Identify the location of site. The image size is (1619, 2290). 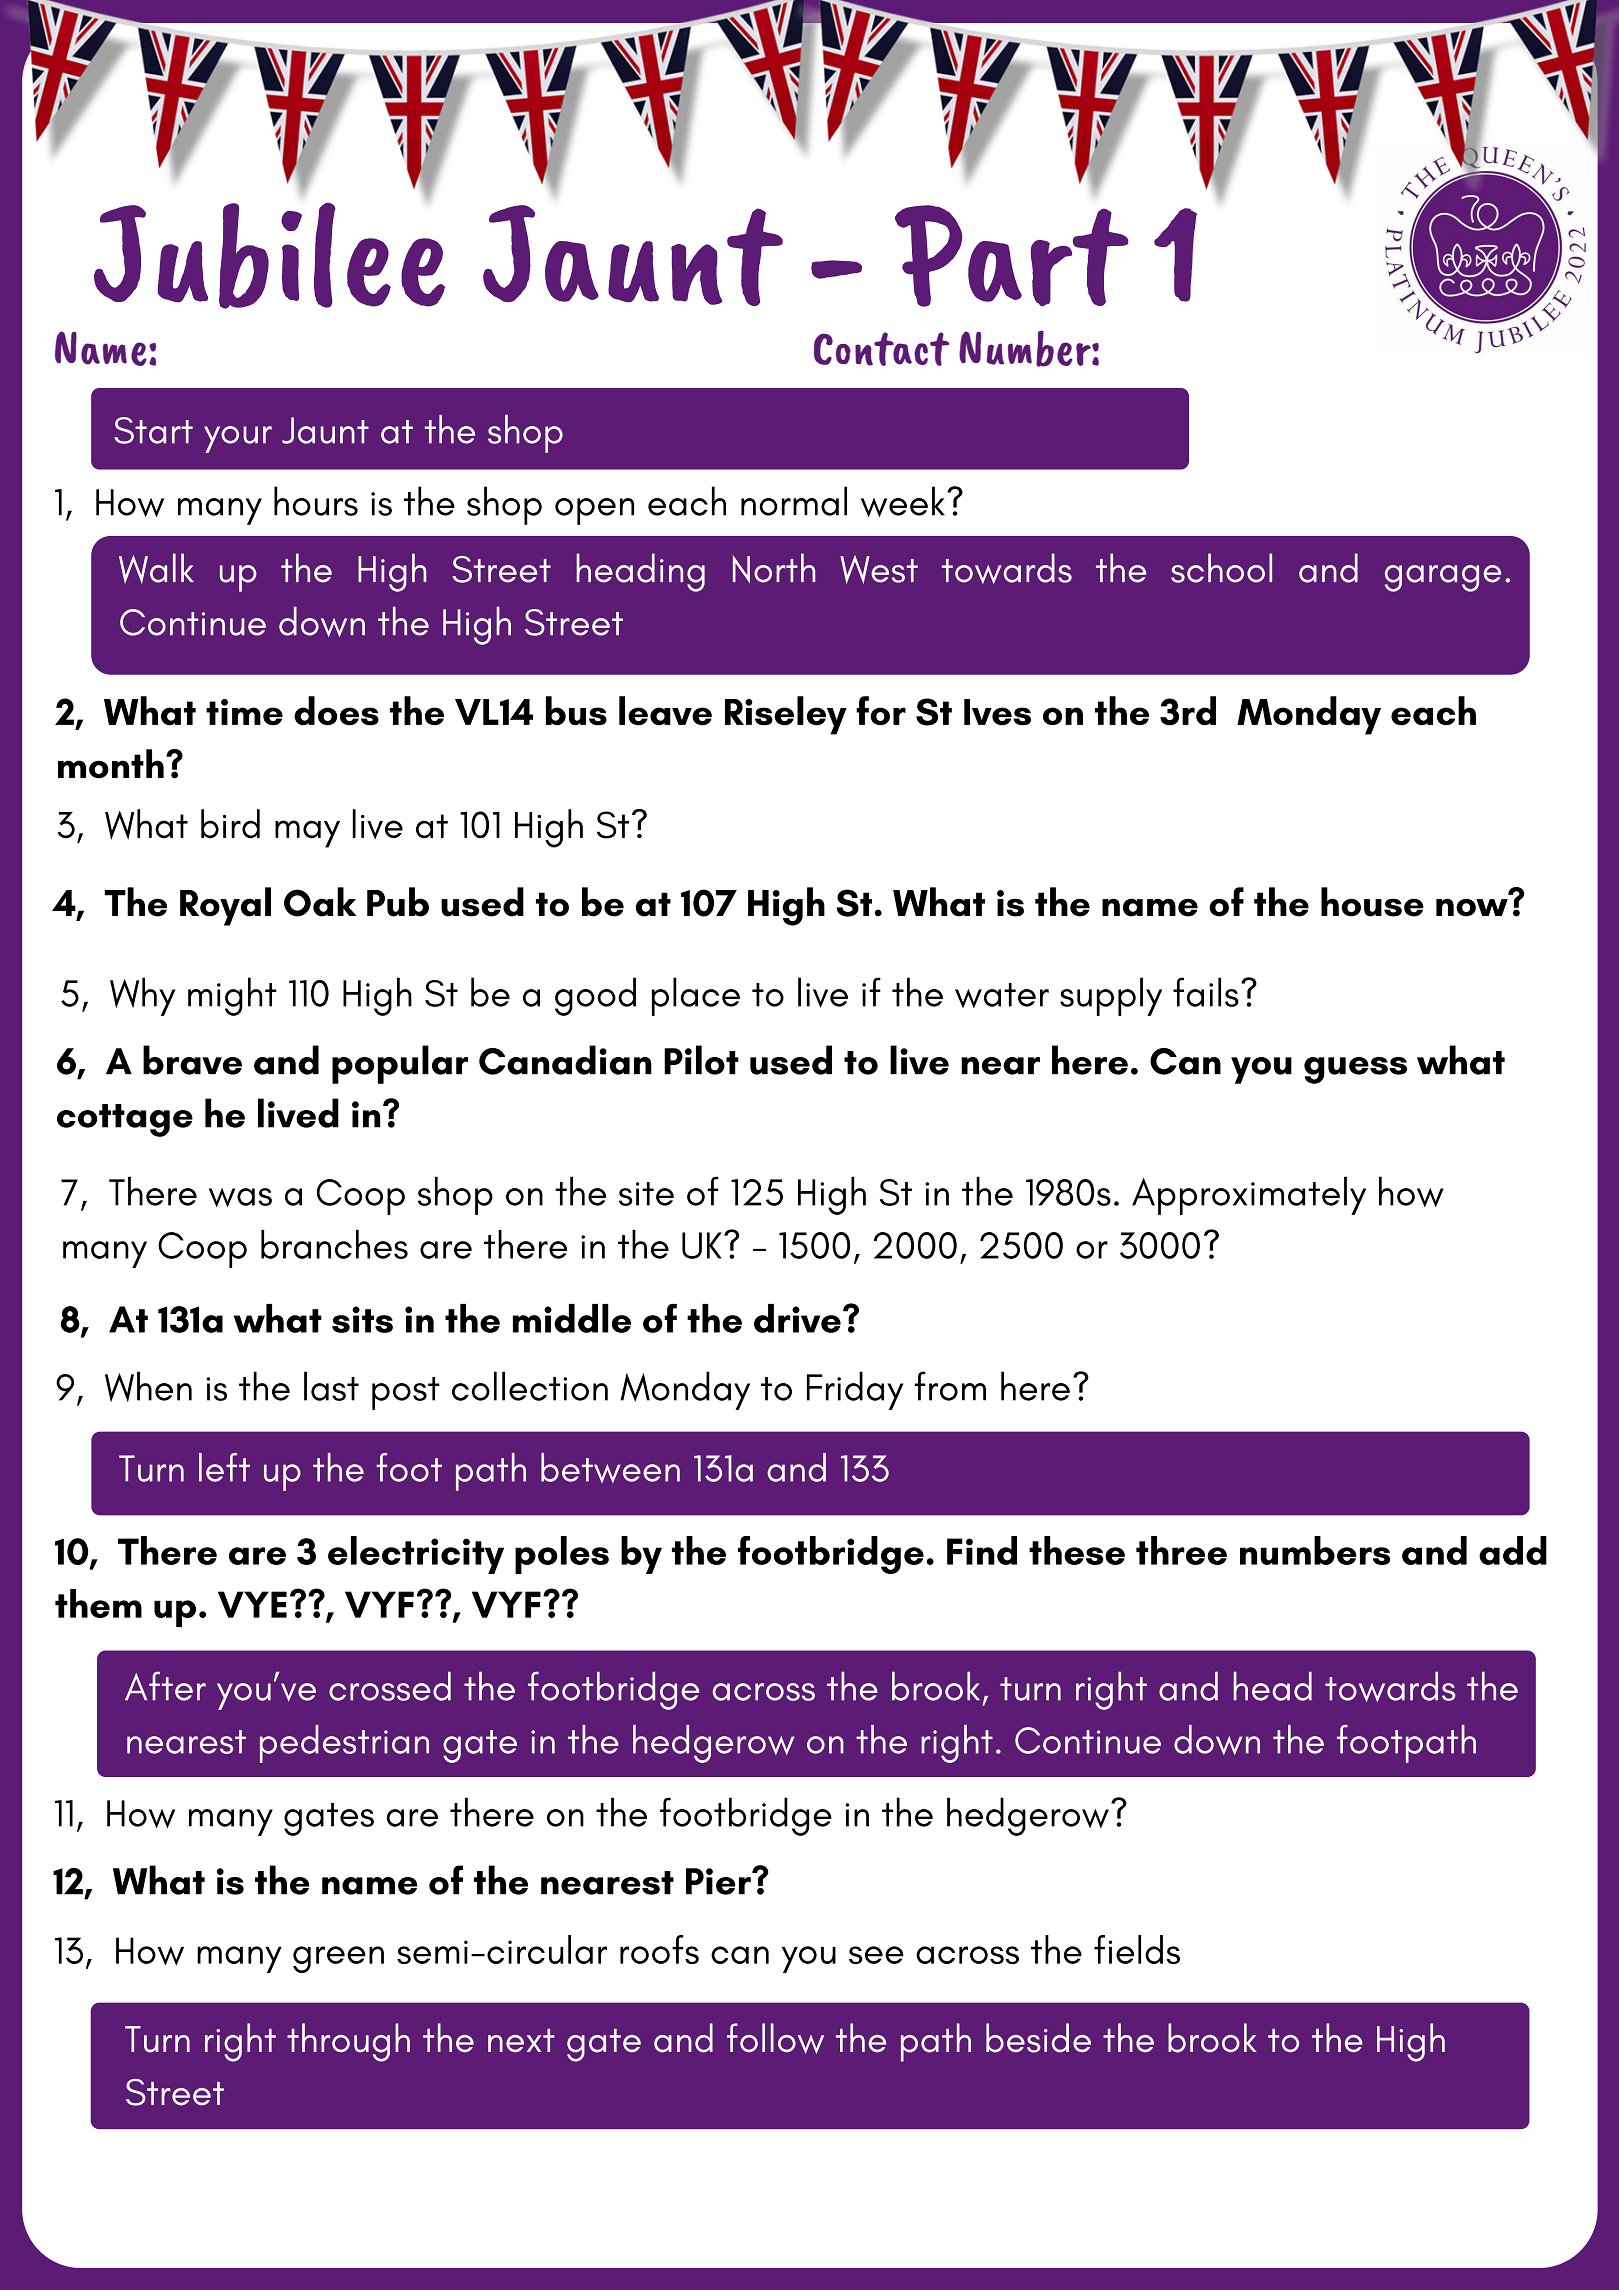
(646, 1194).
